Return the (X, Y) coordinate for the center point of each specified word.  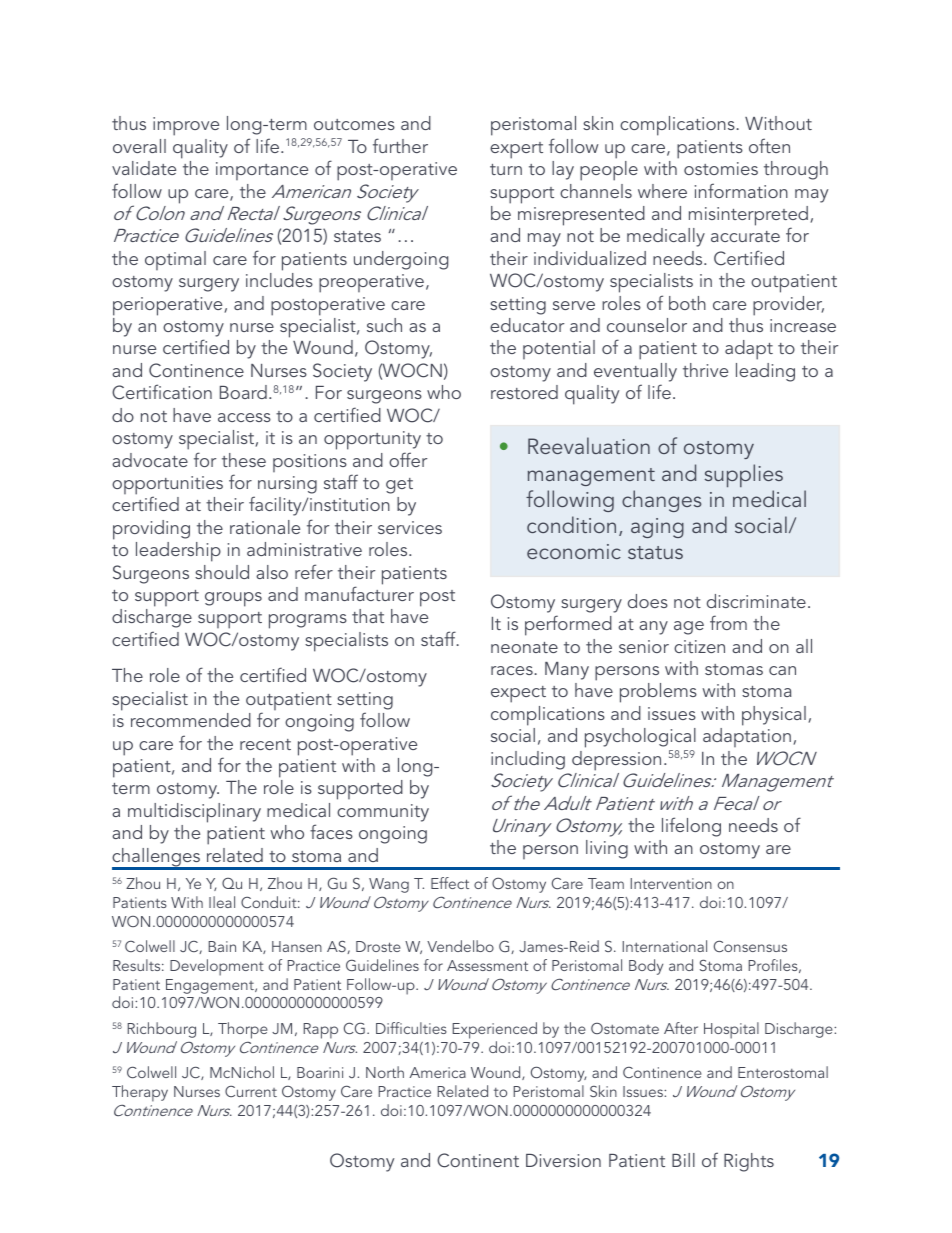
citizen (699, 646)
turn (506, 169)
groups (233, 599)
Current (251, 1091)
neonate (524, 647)
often (769, 145)
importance (262, 171)
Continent (478, 1160)
